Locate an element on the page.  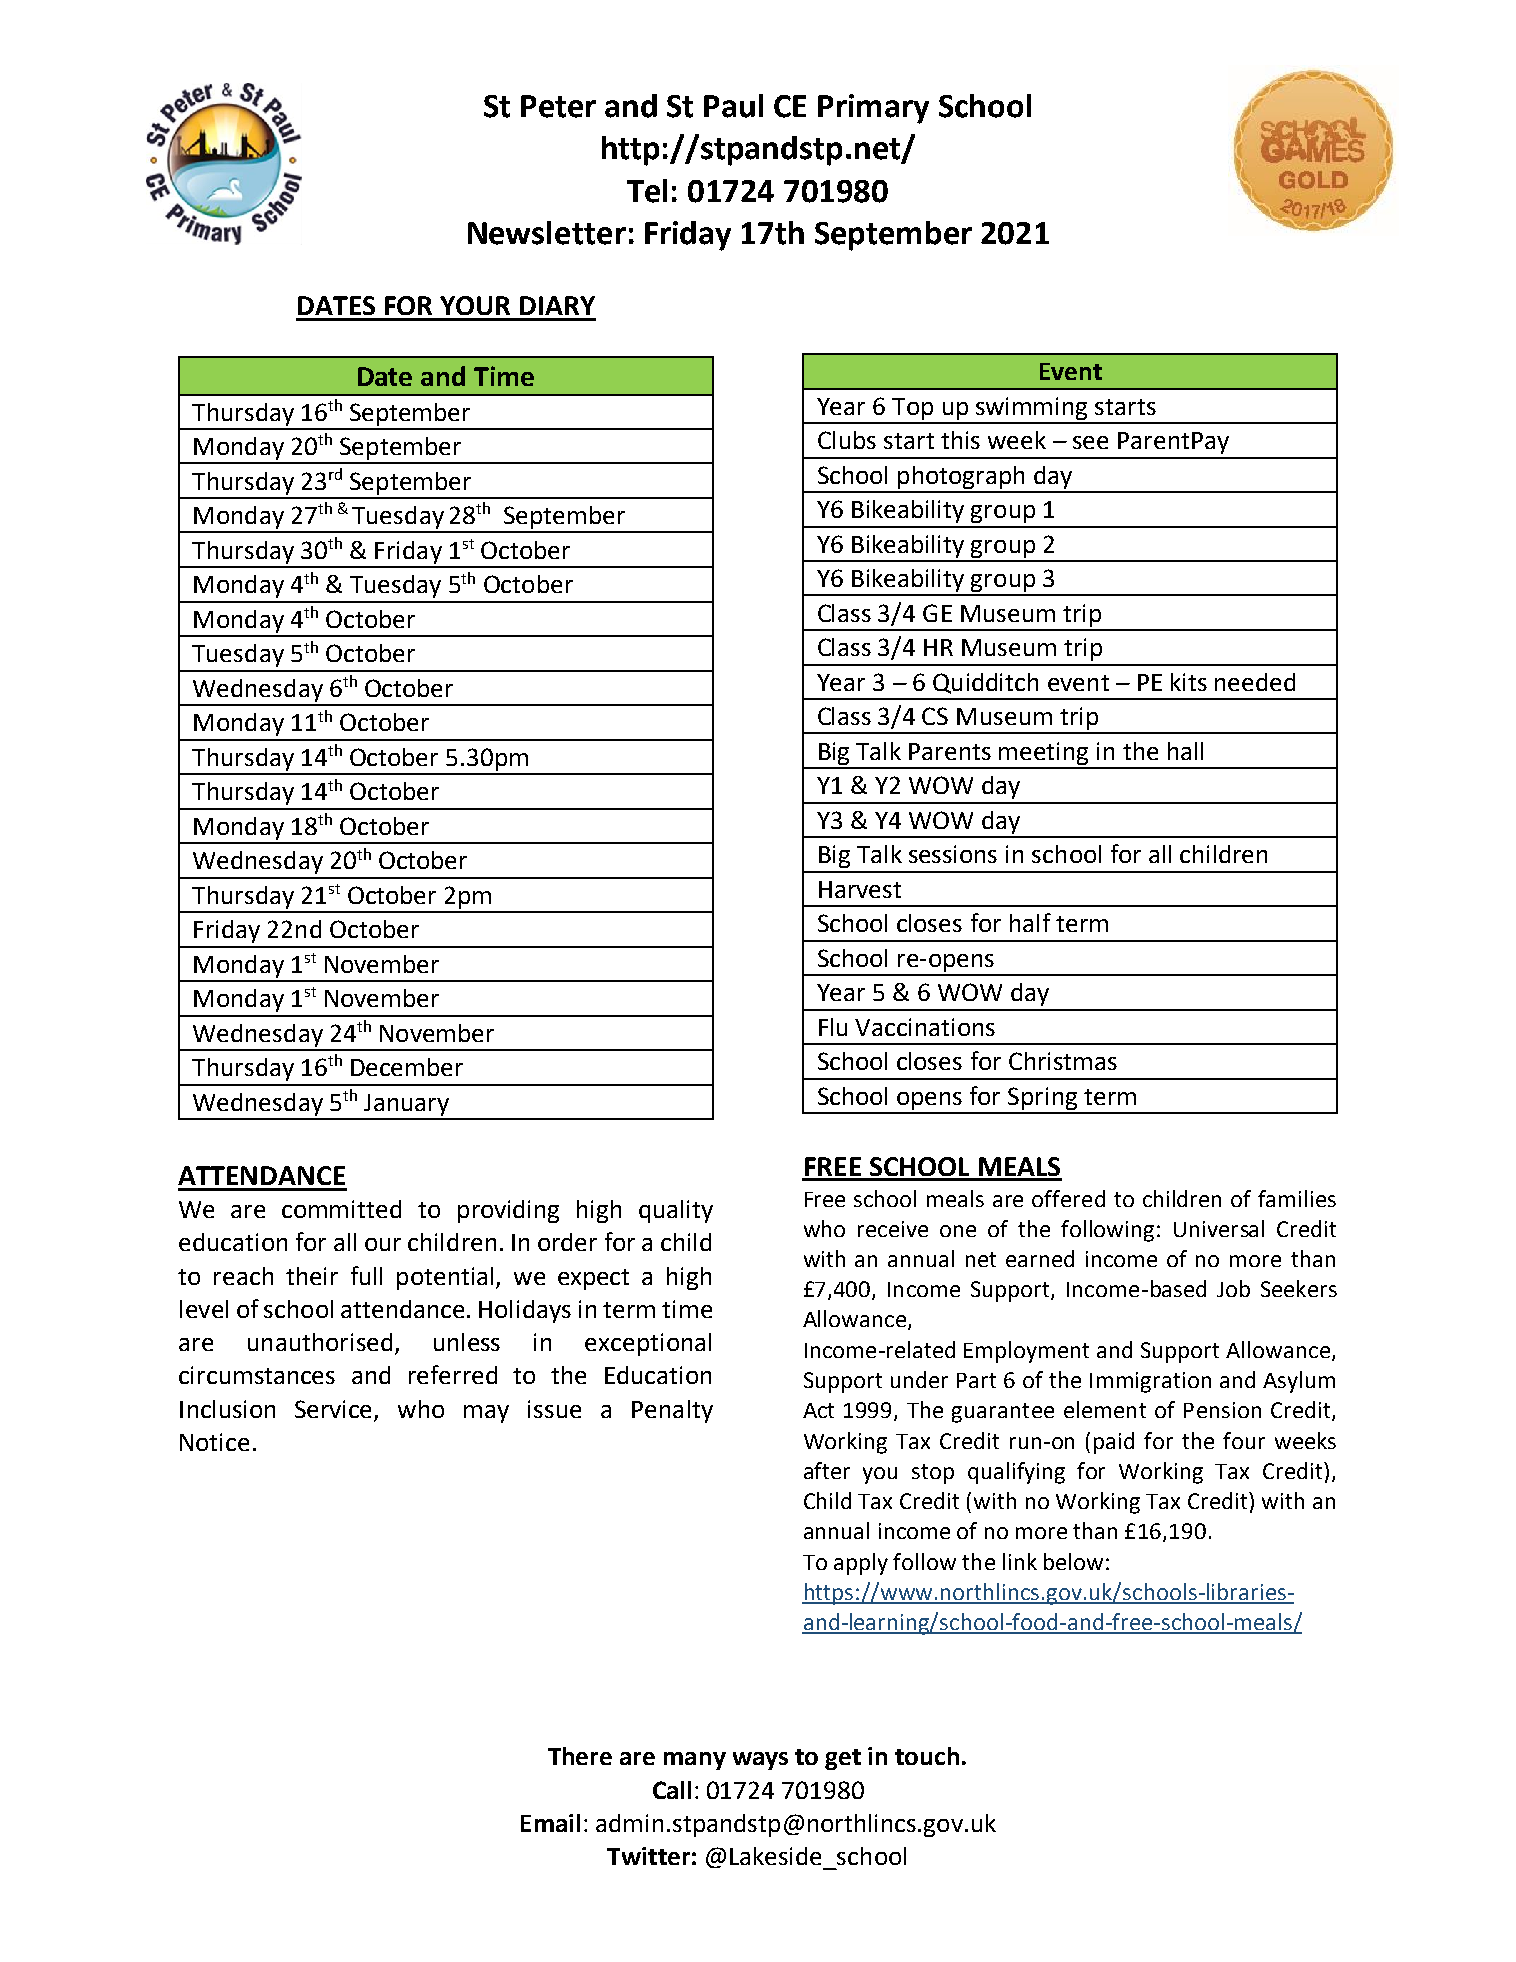
Paul is located at coordinates (733, 106).
